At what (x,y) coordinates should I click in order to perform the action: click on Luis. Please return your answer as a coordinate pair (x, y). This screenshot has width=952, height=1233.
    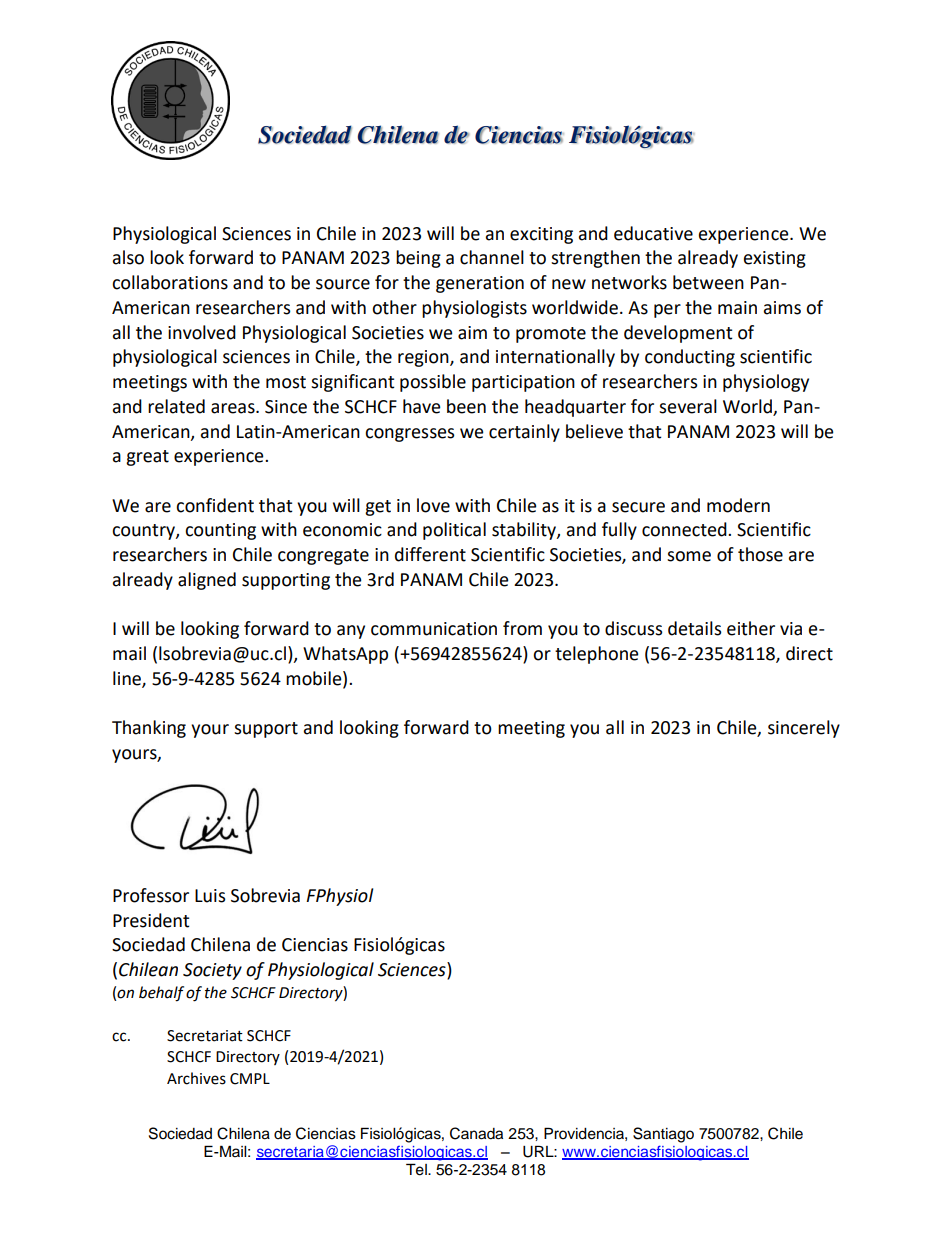
    Looking at the image, I should click on (210, 896).
